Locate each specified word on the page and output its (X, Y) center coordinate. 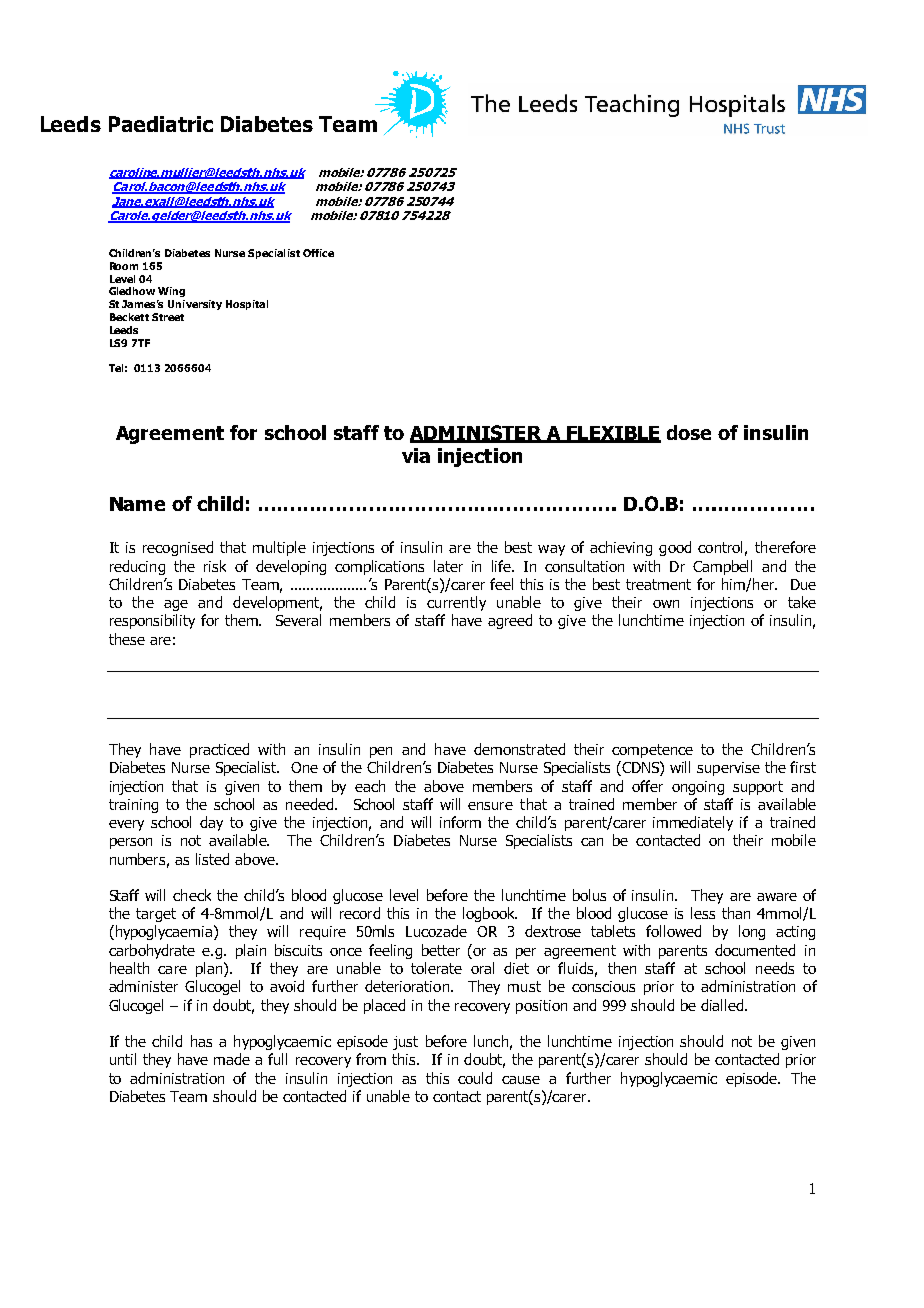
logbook (490, 914)
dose (689, 432)
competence (652, 751)
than (736, 913)
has (201, 1041)
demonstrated (519, 749)
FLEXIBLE (613, 434)
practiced (219, 750)
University (195, 305)
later (448, 566)
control (720, 547)
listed (212, 859)
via (416, 455)
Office (318, 253)
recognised (178, 548)
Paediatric (161, 124)
